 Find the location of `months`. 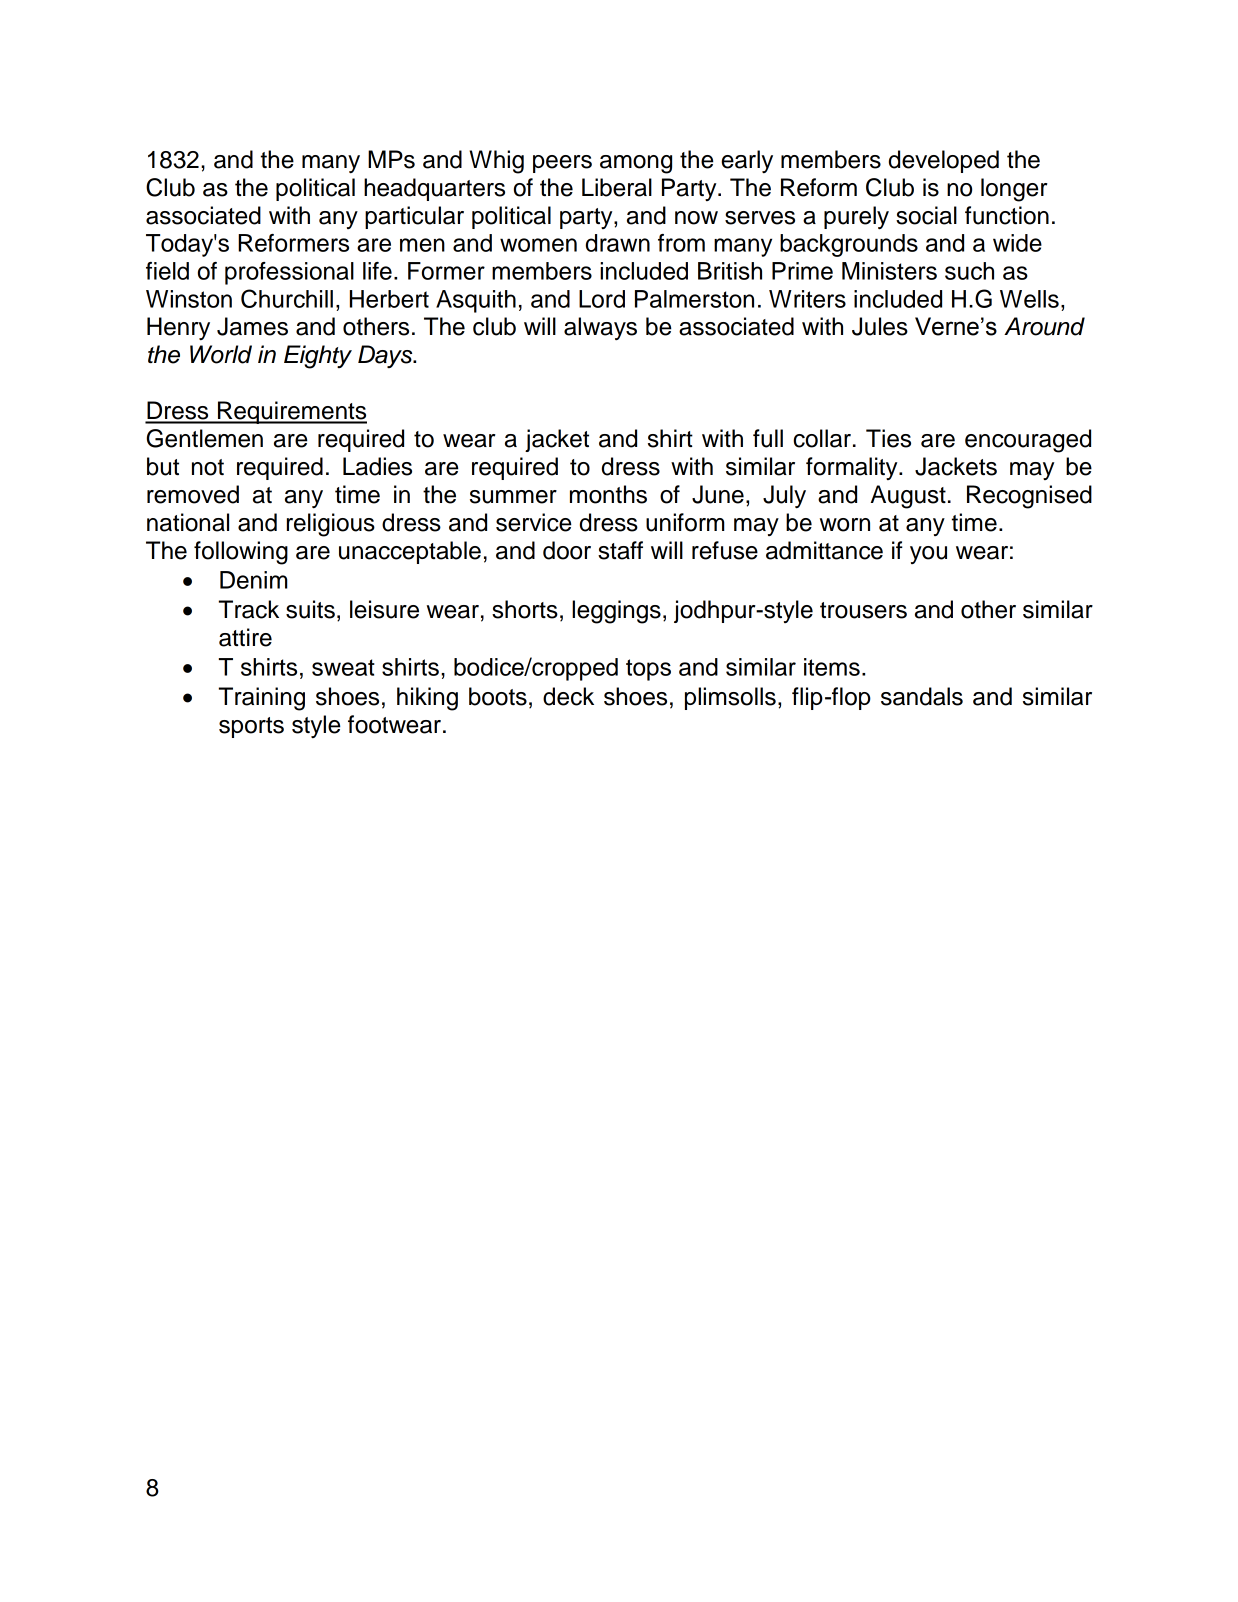

months is located at coordinates (608, 494).
